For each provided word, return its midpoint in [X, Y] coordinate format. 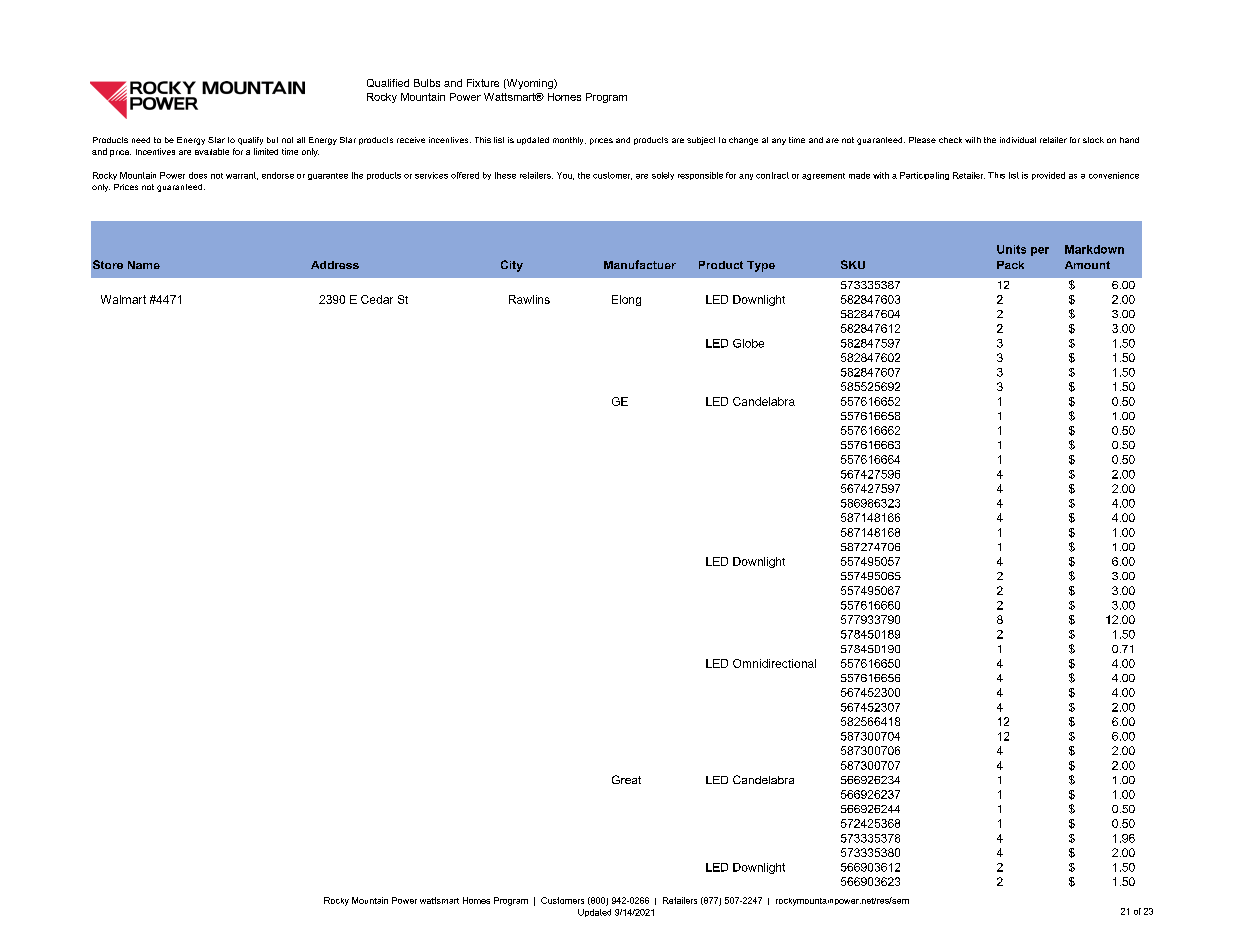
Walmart [123, 299]
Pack [1010, 265]
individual [1018, 140]
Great [626, 779]
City [512, 266]
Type [761, 266]
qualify [250, 141]
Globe [748, 343]
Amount [1087, 265]
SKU [853, 264]
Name [144, 265]
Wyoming [530, 84]
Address [335, 265]
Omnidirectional [774, 663]
